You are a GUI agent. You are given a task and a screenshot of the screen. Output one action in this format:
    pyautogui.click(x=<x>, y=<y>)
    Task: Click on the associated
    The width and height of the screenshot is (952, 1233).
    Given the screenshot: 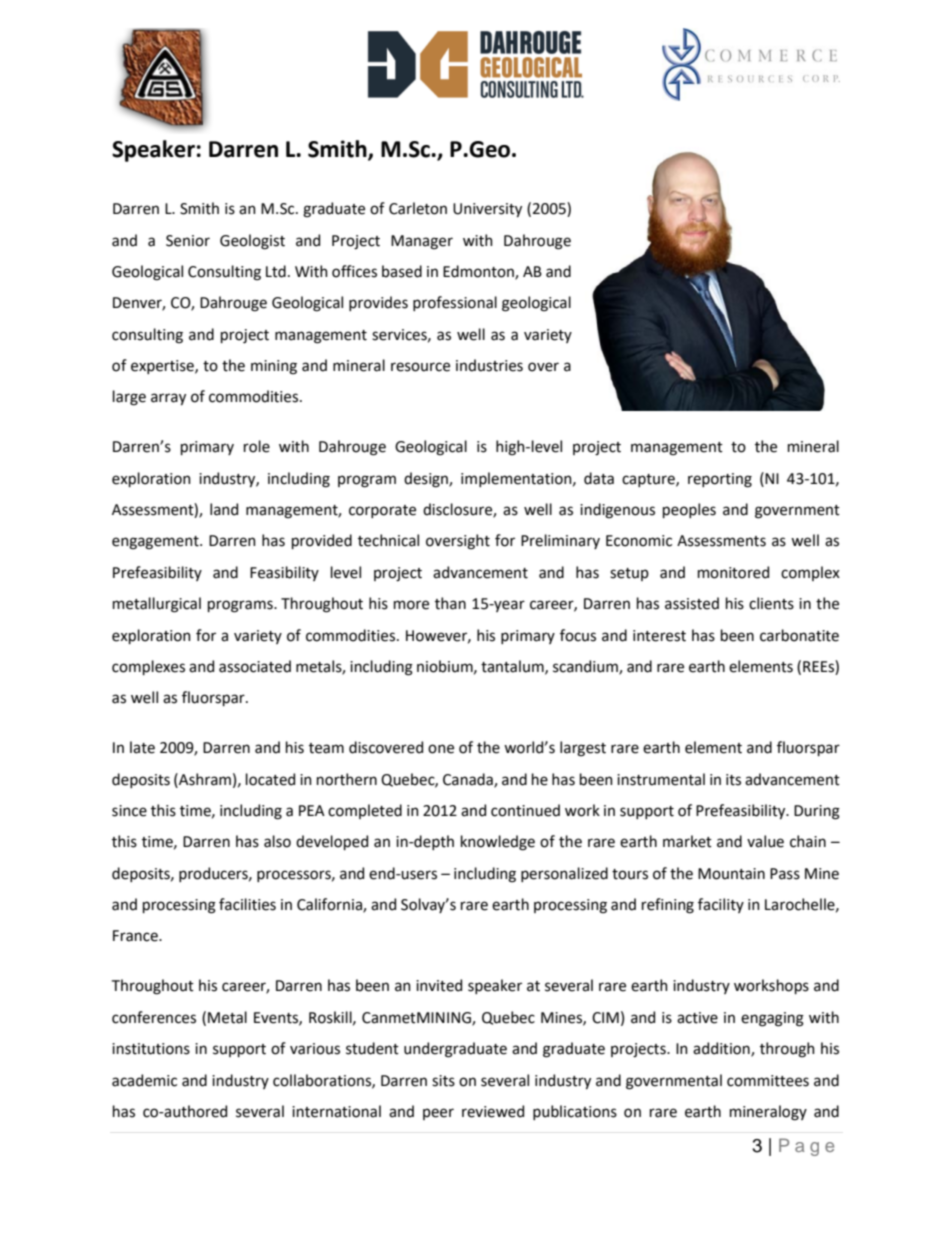 What is the action you would take?
    pyautogui.click(x=255, y=666)
